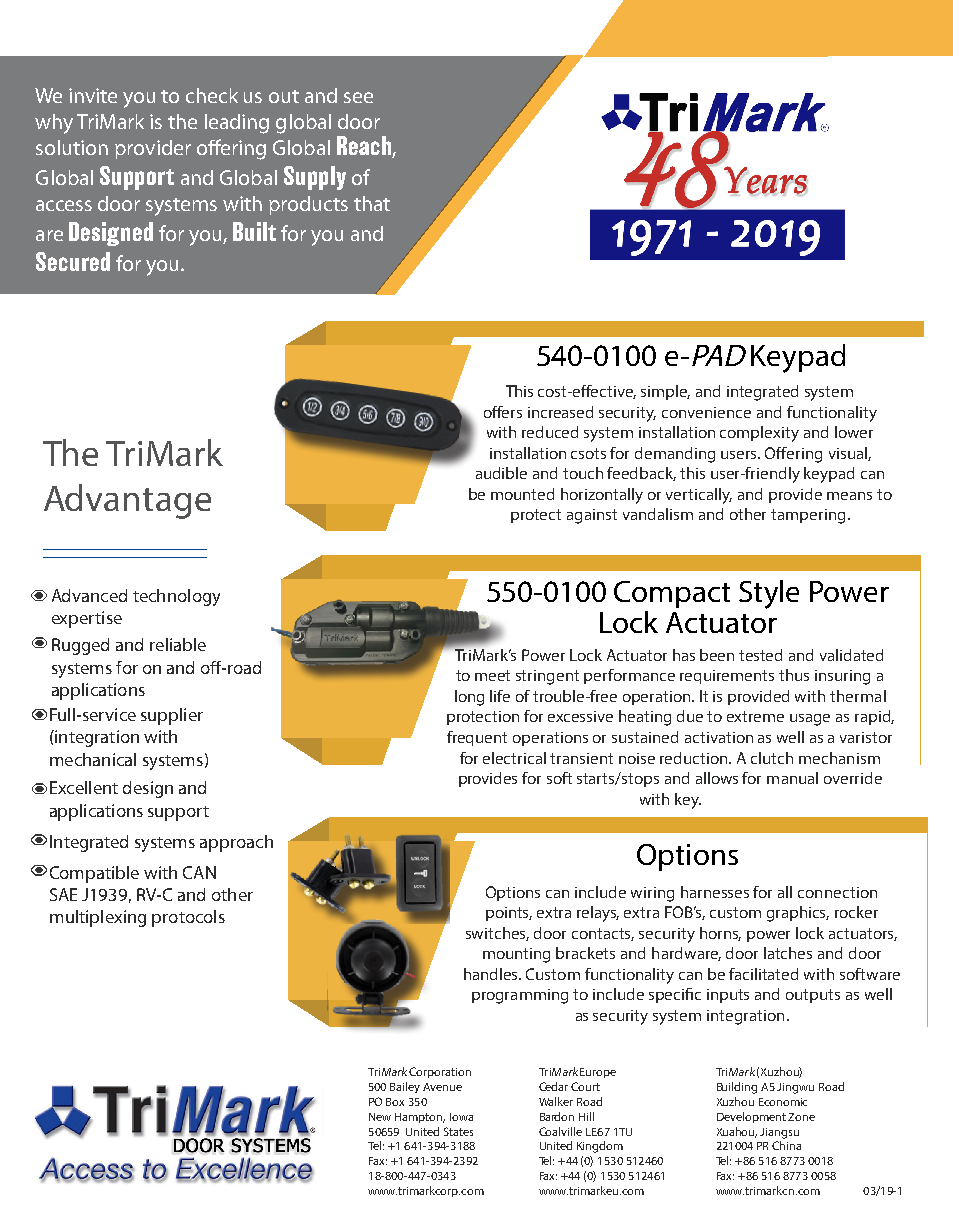 The image size is (953, 1232). I want to click on manual, so click(792, 778).
